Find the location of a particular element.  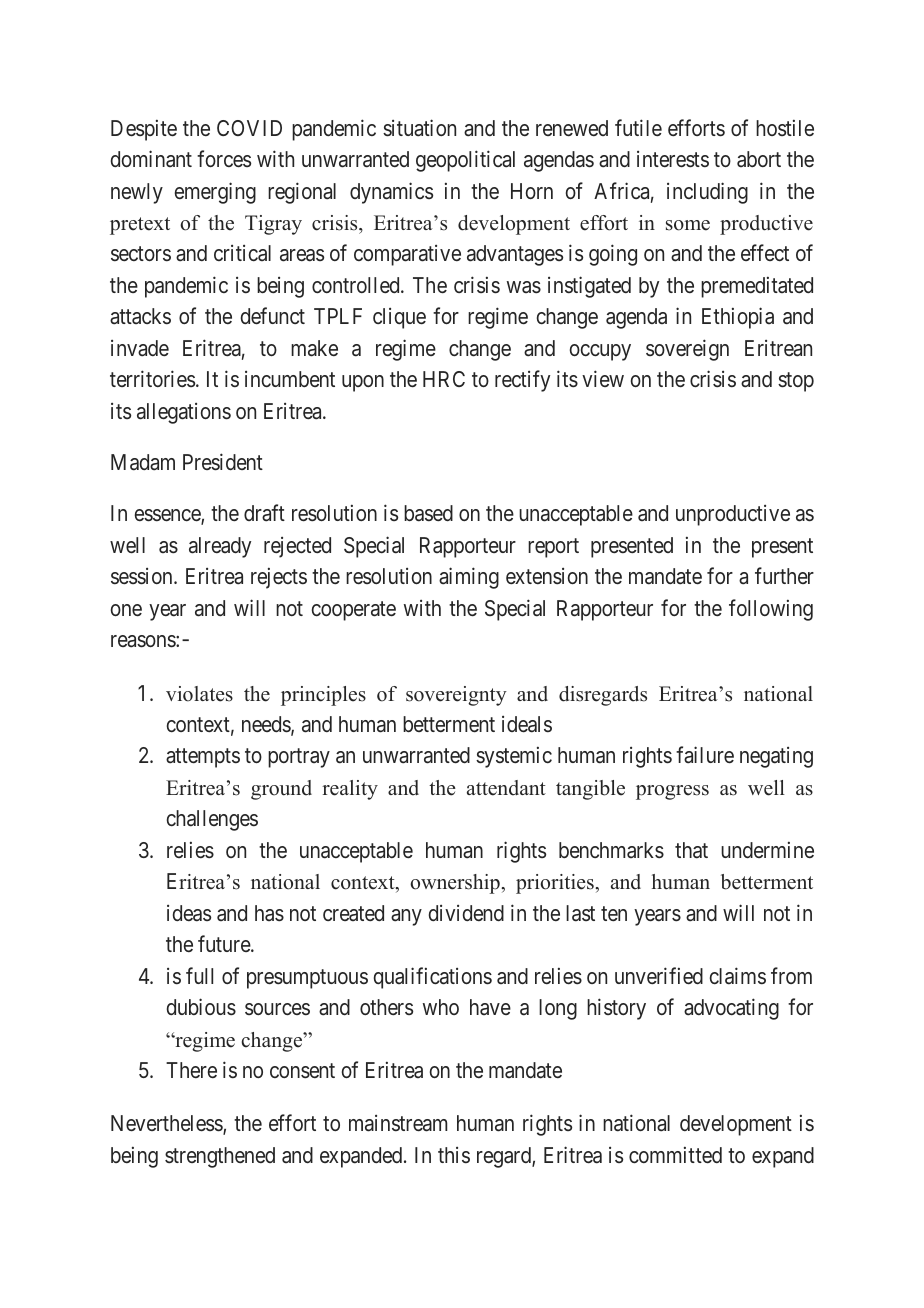

ideas is located at coordinates (189, 913).
